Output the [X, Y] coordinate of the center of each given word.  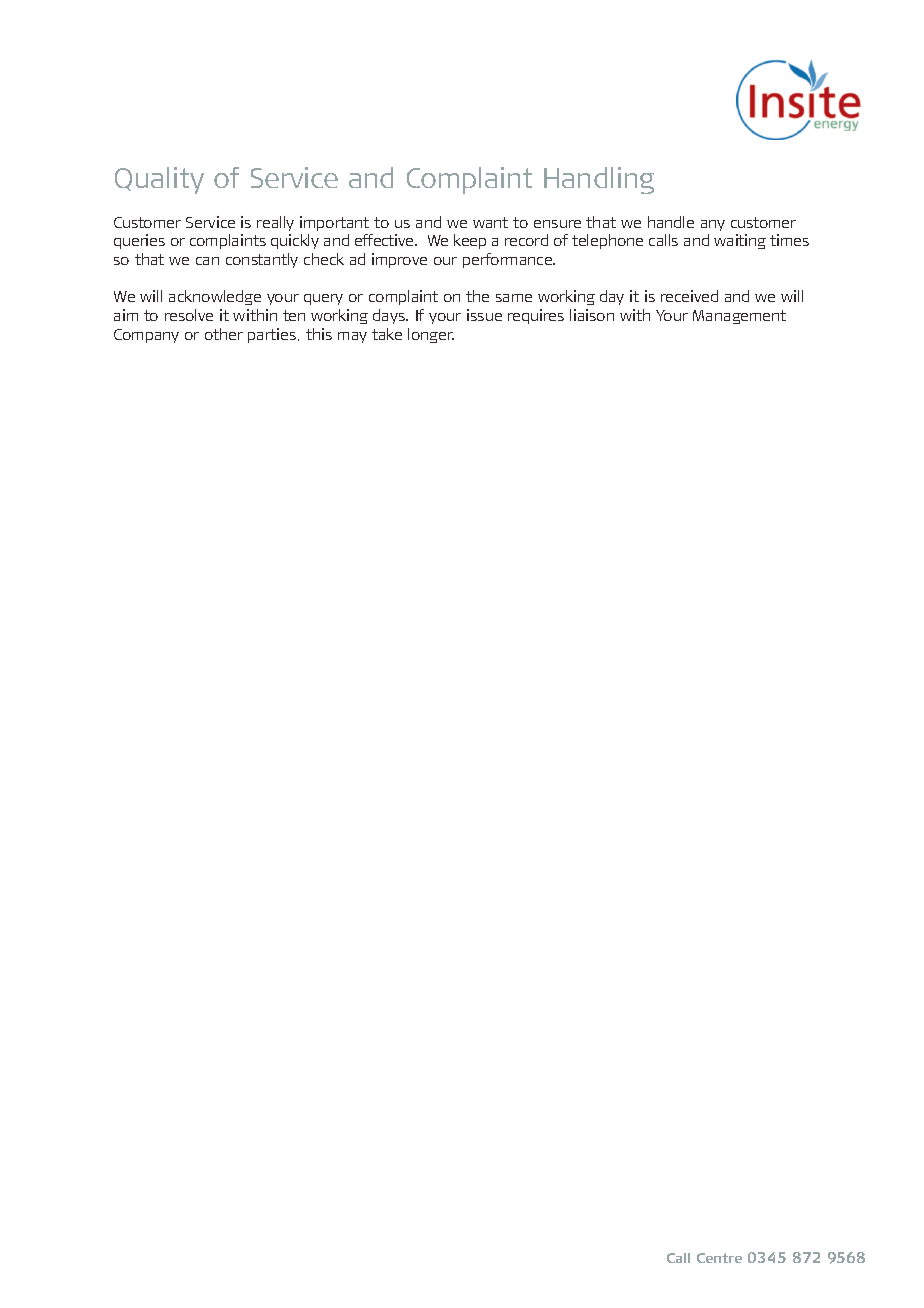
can [207, 261]
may [352, 337]
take [387, 334]
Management [739, 317]
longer [431, 335]
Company [146, 336]
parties [273, 335]
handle [671, 222]
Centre [719, 1258]
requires [536, 316]
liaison [592, 315]
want [490, 222]
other [224, 334]
